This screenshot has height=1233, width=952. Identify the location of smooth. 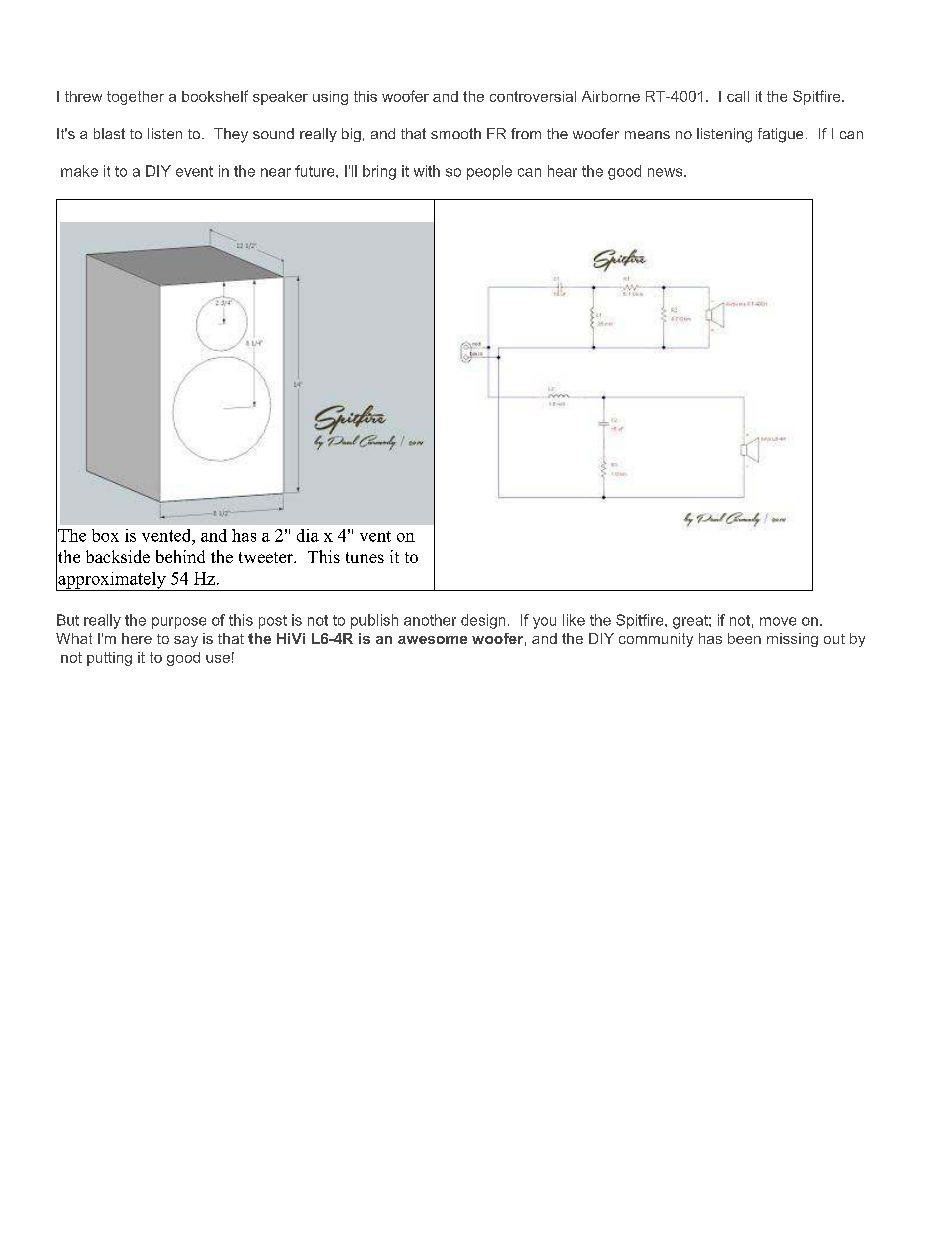
(456, 133).
